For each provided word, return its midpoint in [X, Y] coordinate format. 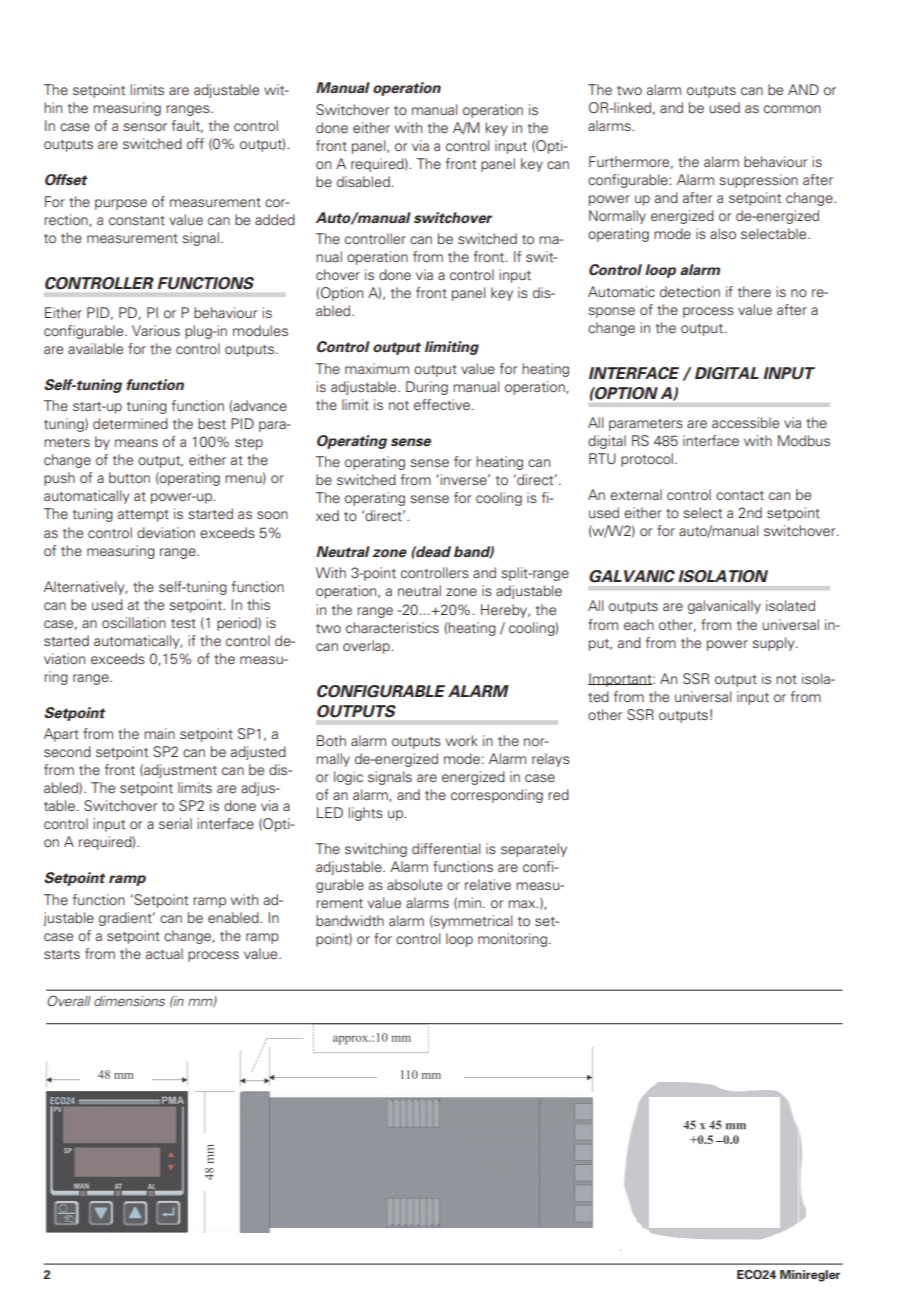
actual [164, 953]
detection [690, 291]
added [275, 219]
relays [551, 760]
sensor [145, 127]
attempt [143, 516]
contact [740, 495]
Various [156, 330]
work [462, 740]
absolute [414, 884]
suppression [758, 181]
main [159, 733]
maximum [377, 368]
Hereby [505, 611]
